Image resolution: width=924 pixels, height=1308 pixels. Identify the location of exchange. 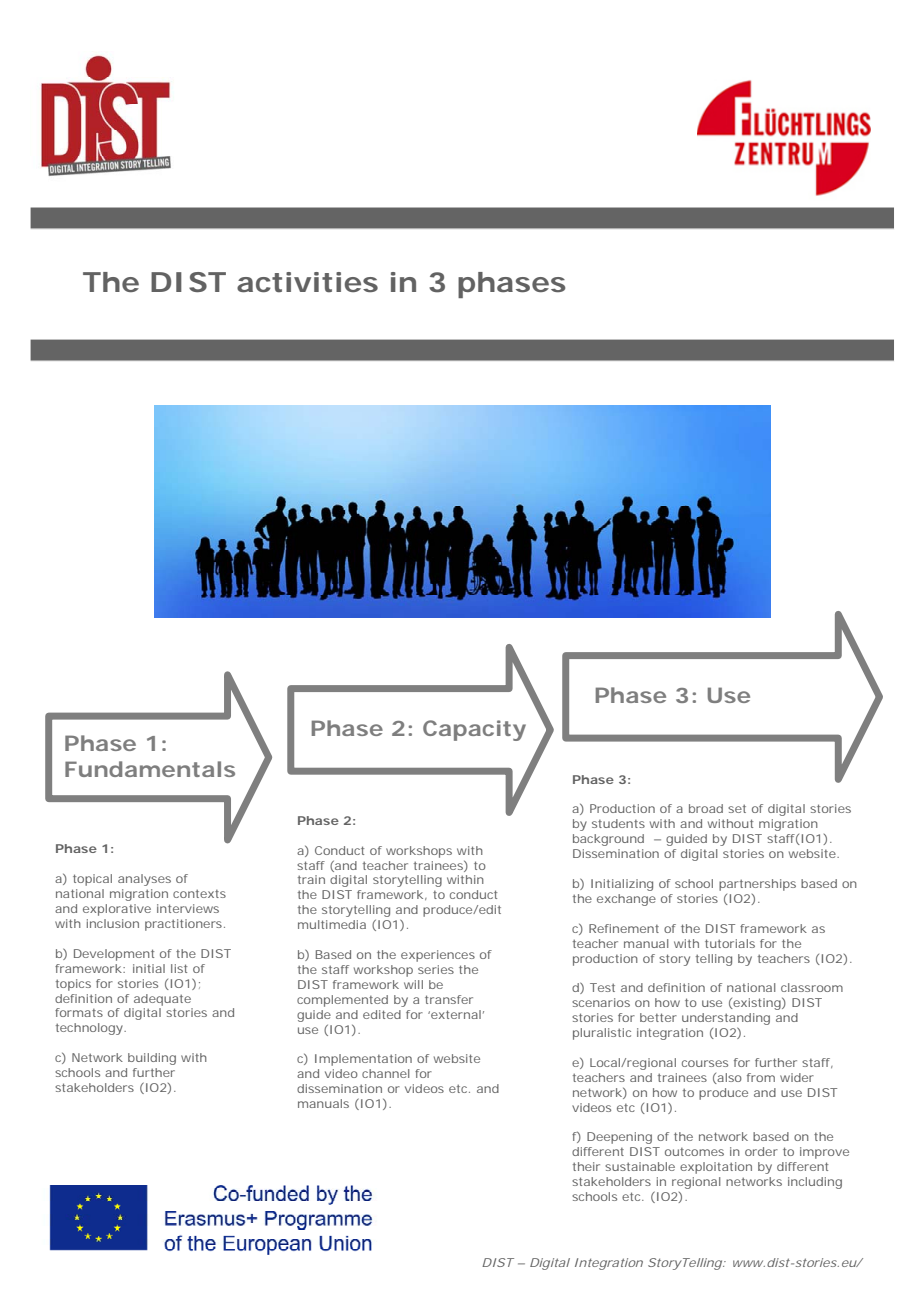
(626, 900).
